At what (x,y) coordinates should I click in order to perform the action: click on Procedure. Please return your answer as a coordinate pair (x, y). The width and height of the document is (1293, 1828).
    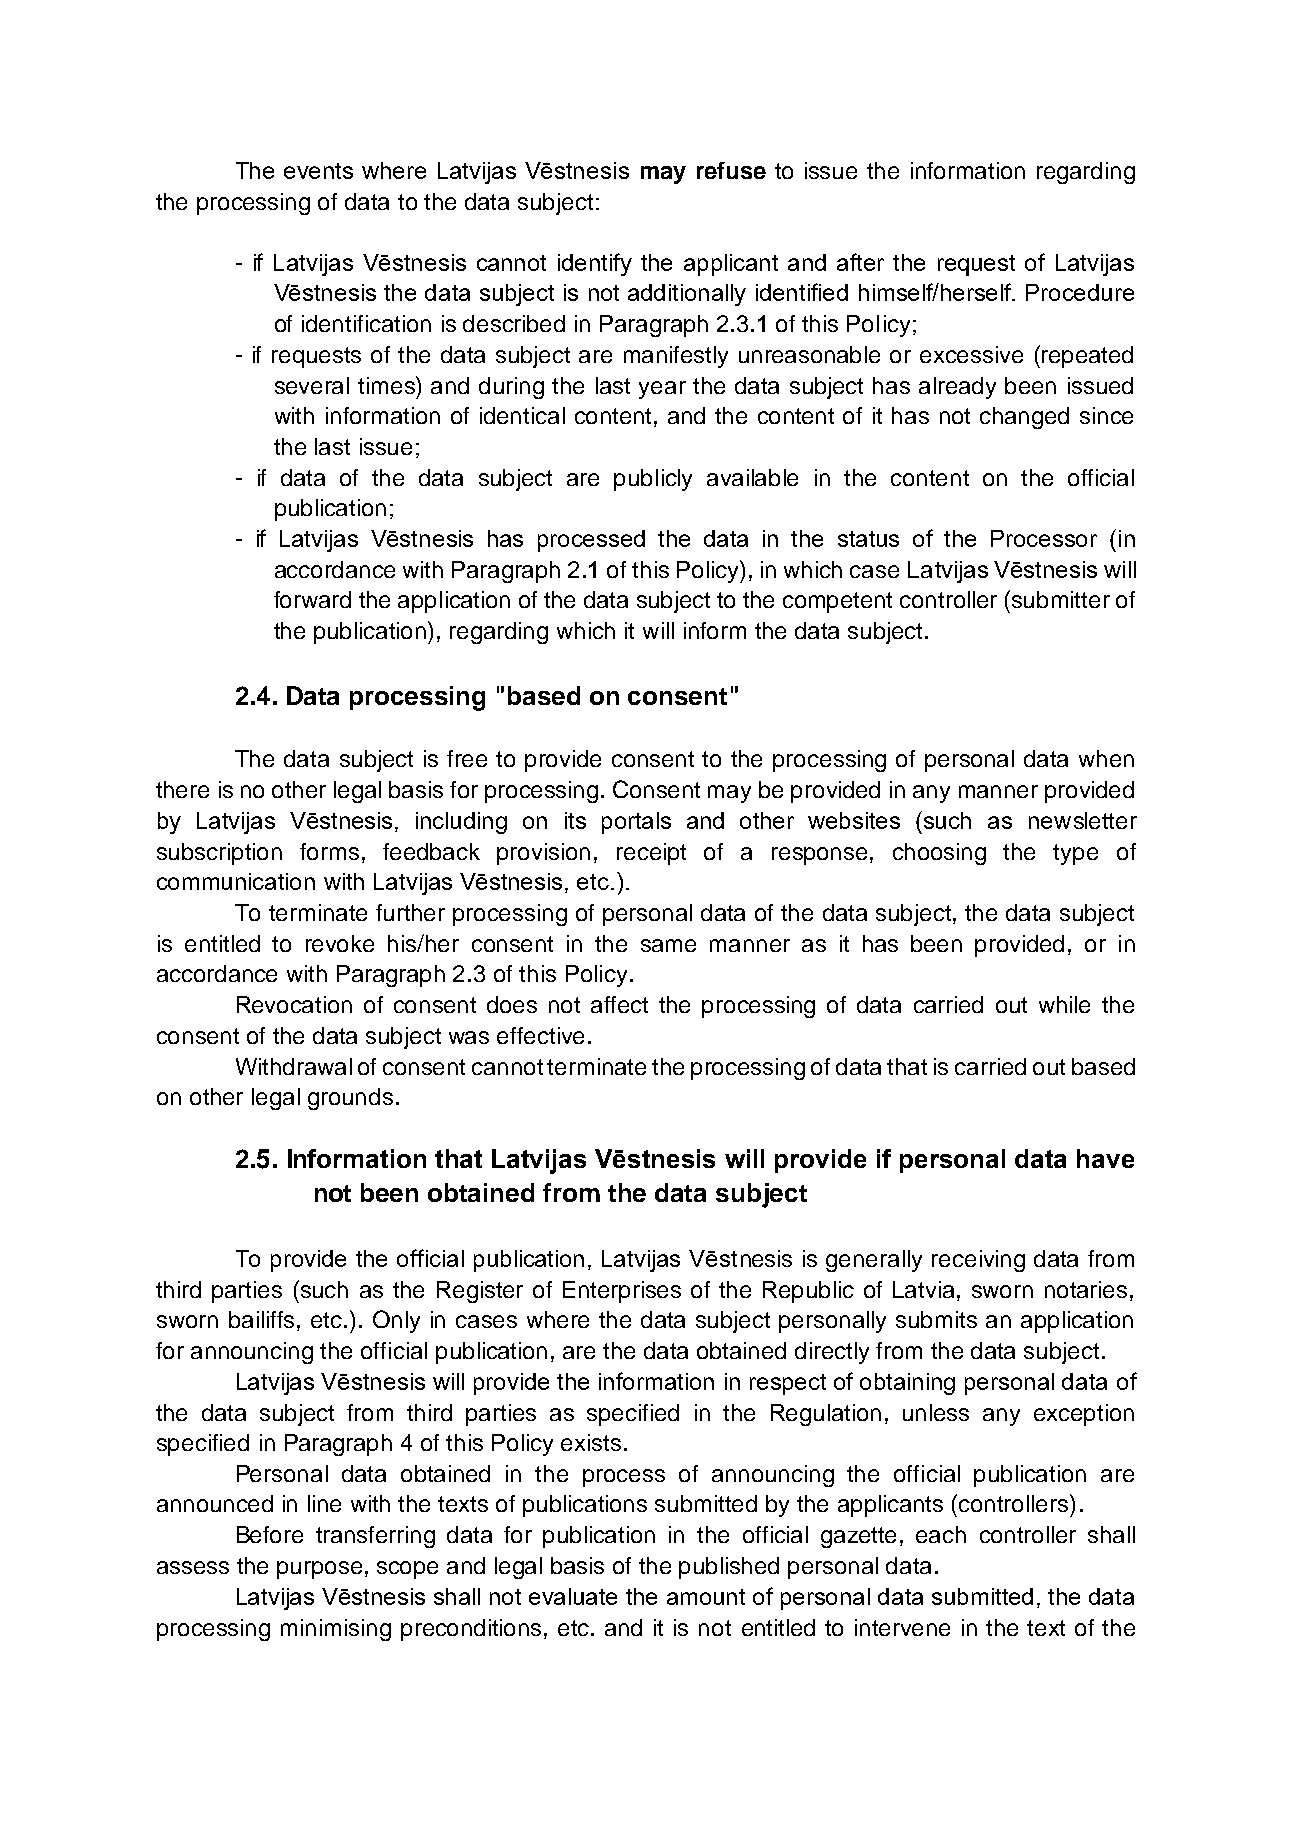
    Looking at the image, I should click on (1080, 292).
